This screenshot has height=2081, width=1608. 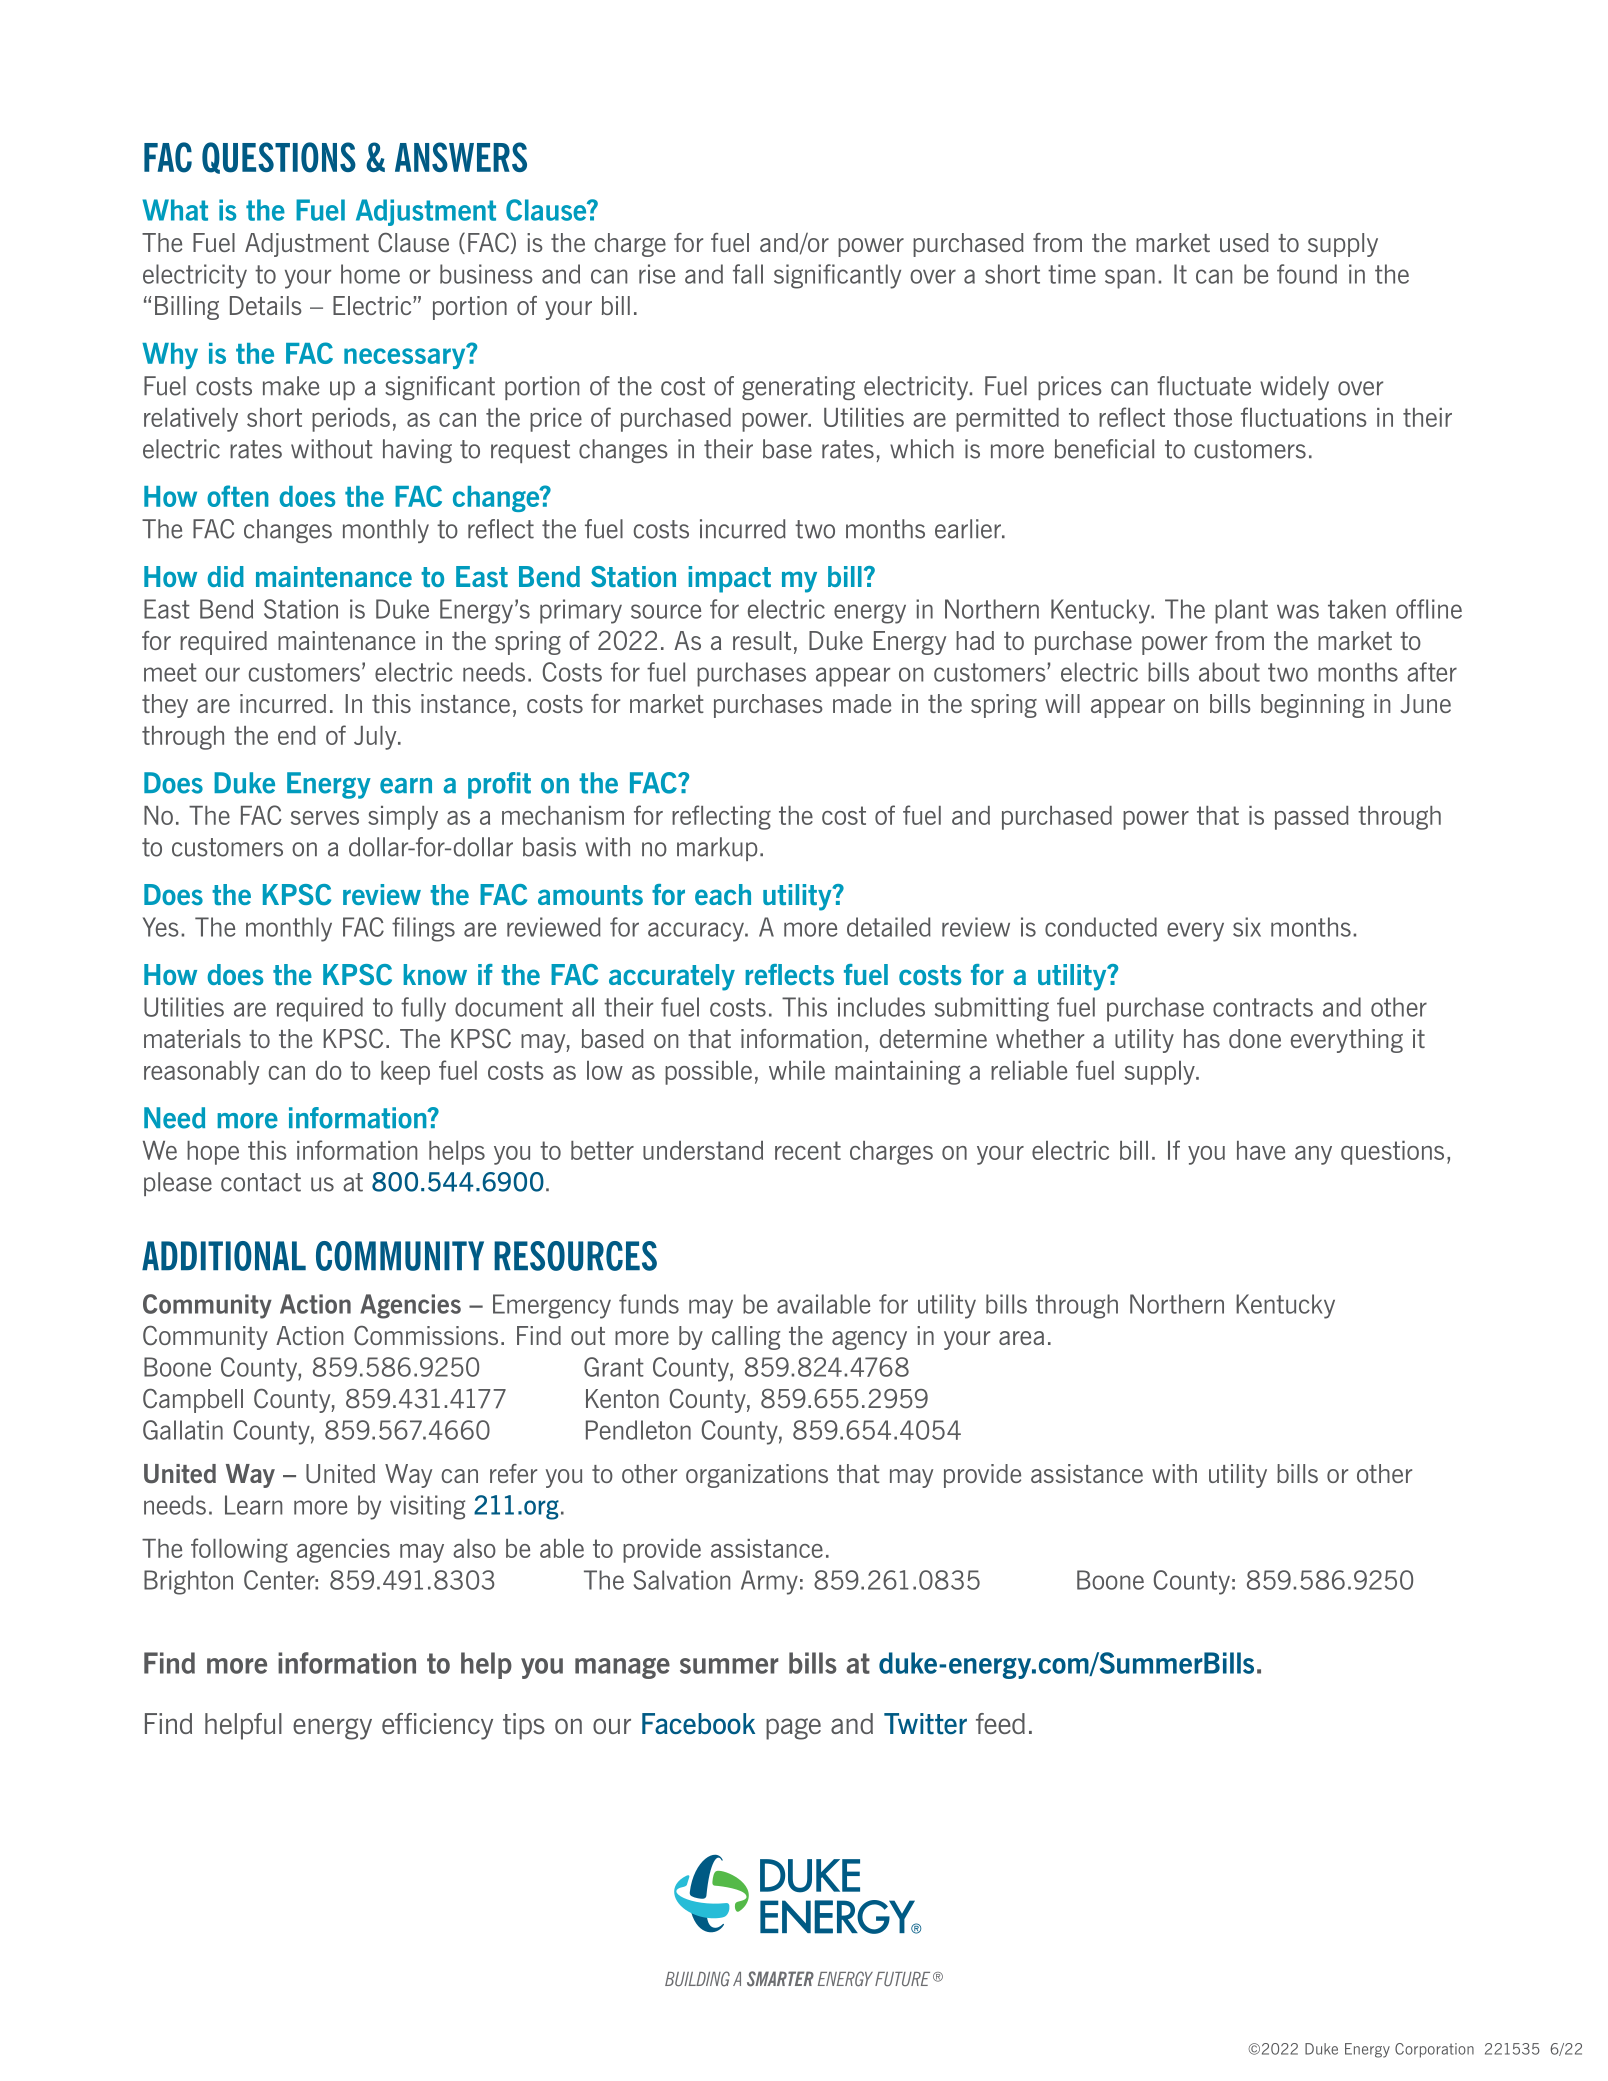 What do you see at coordinates (746, 1338) in the screenshot?
I see `calling` at bounding box center [746, 1338].
